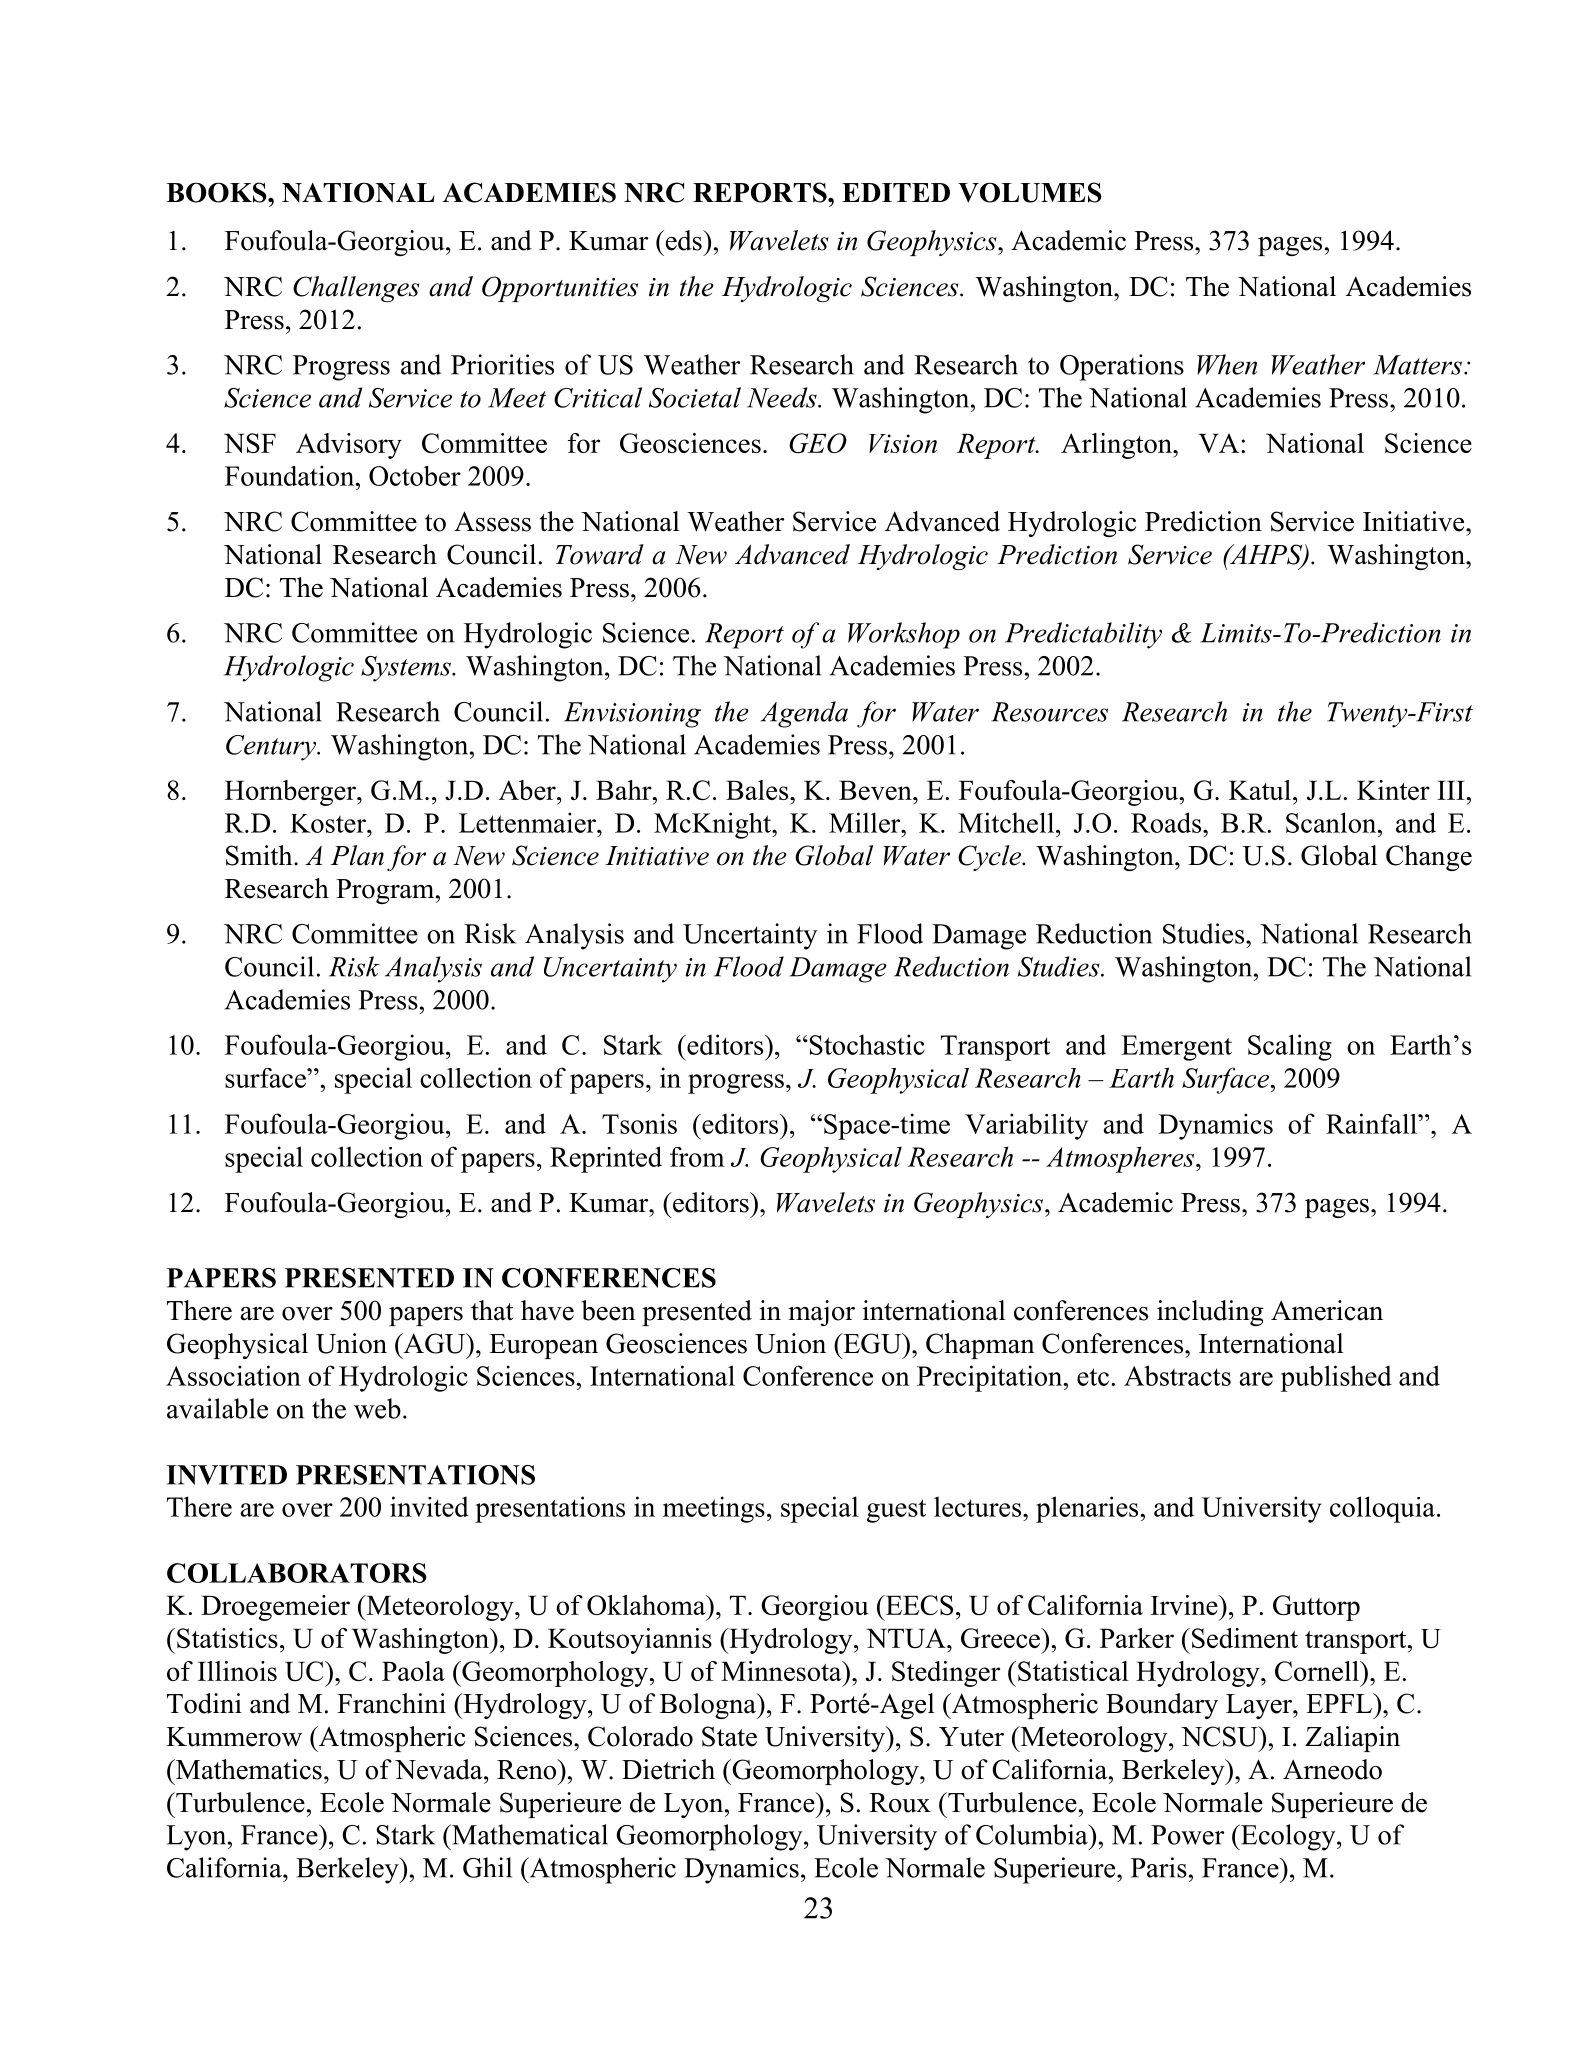  I want to click on Stochastic, so click(866, 1044).
